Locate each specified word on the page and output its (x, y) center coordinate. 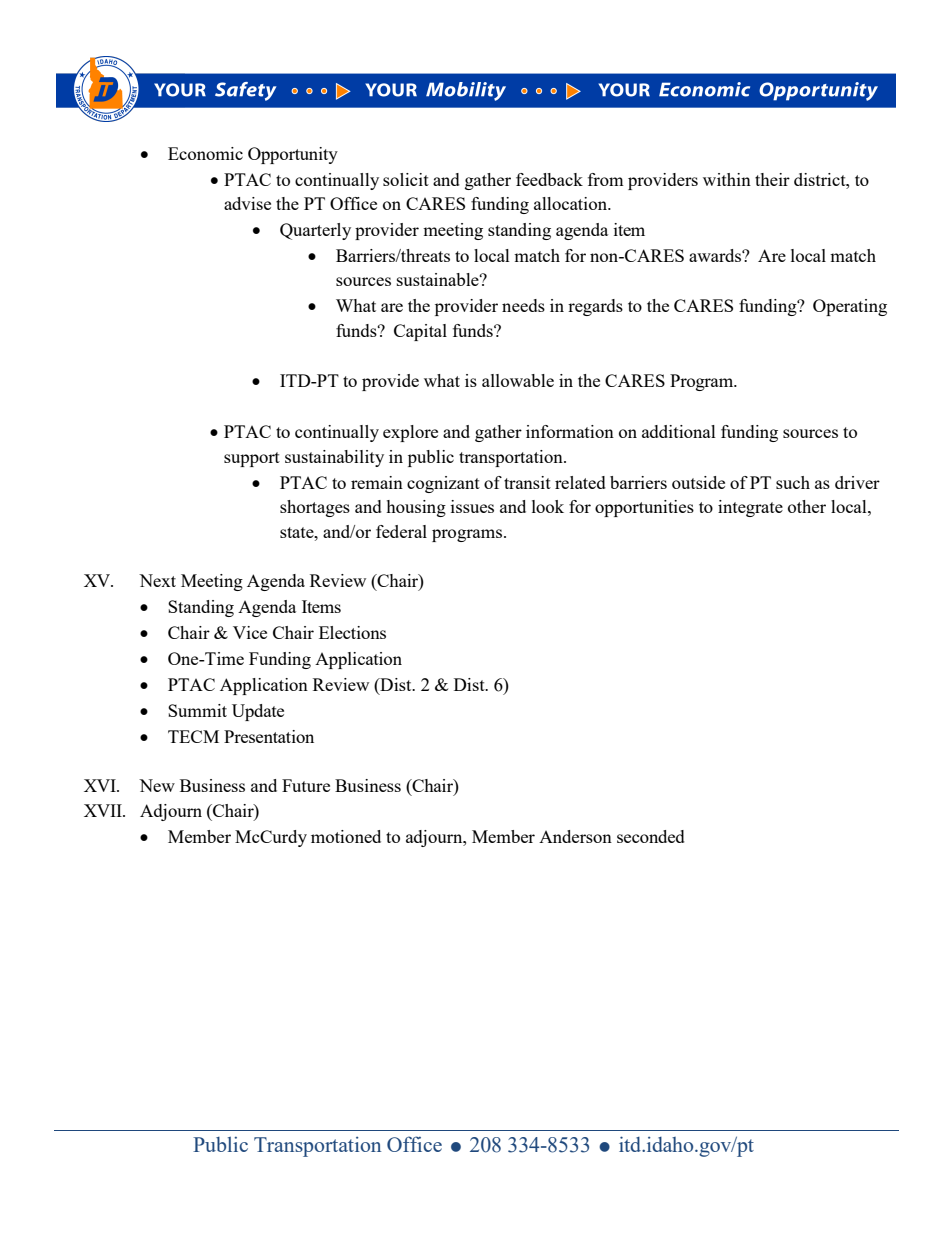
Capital (420, 332)
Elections (352, 632)
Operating (850, 307)
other (807, 506)
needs (523, 305)
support (252, 459)
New (157, 785)
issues (472, 506)
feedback (549, 179)
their (772, 179)
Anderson (575, 836)
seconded (651, 836)
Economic (205, 153)
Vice (250, 632)
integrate (750, 508)
